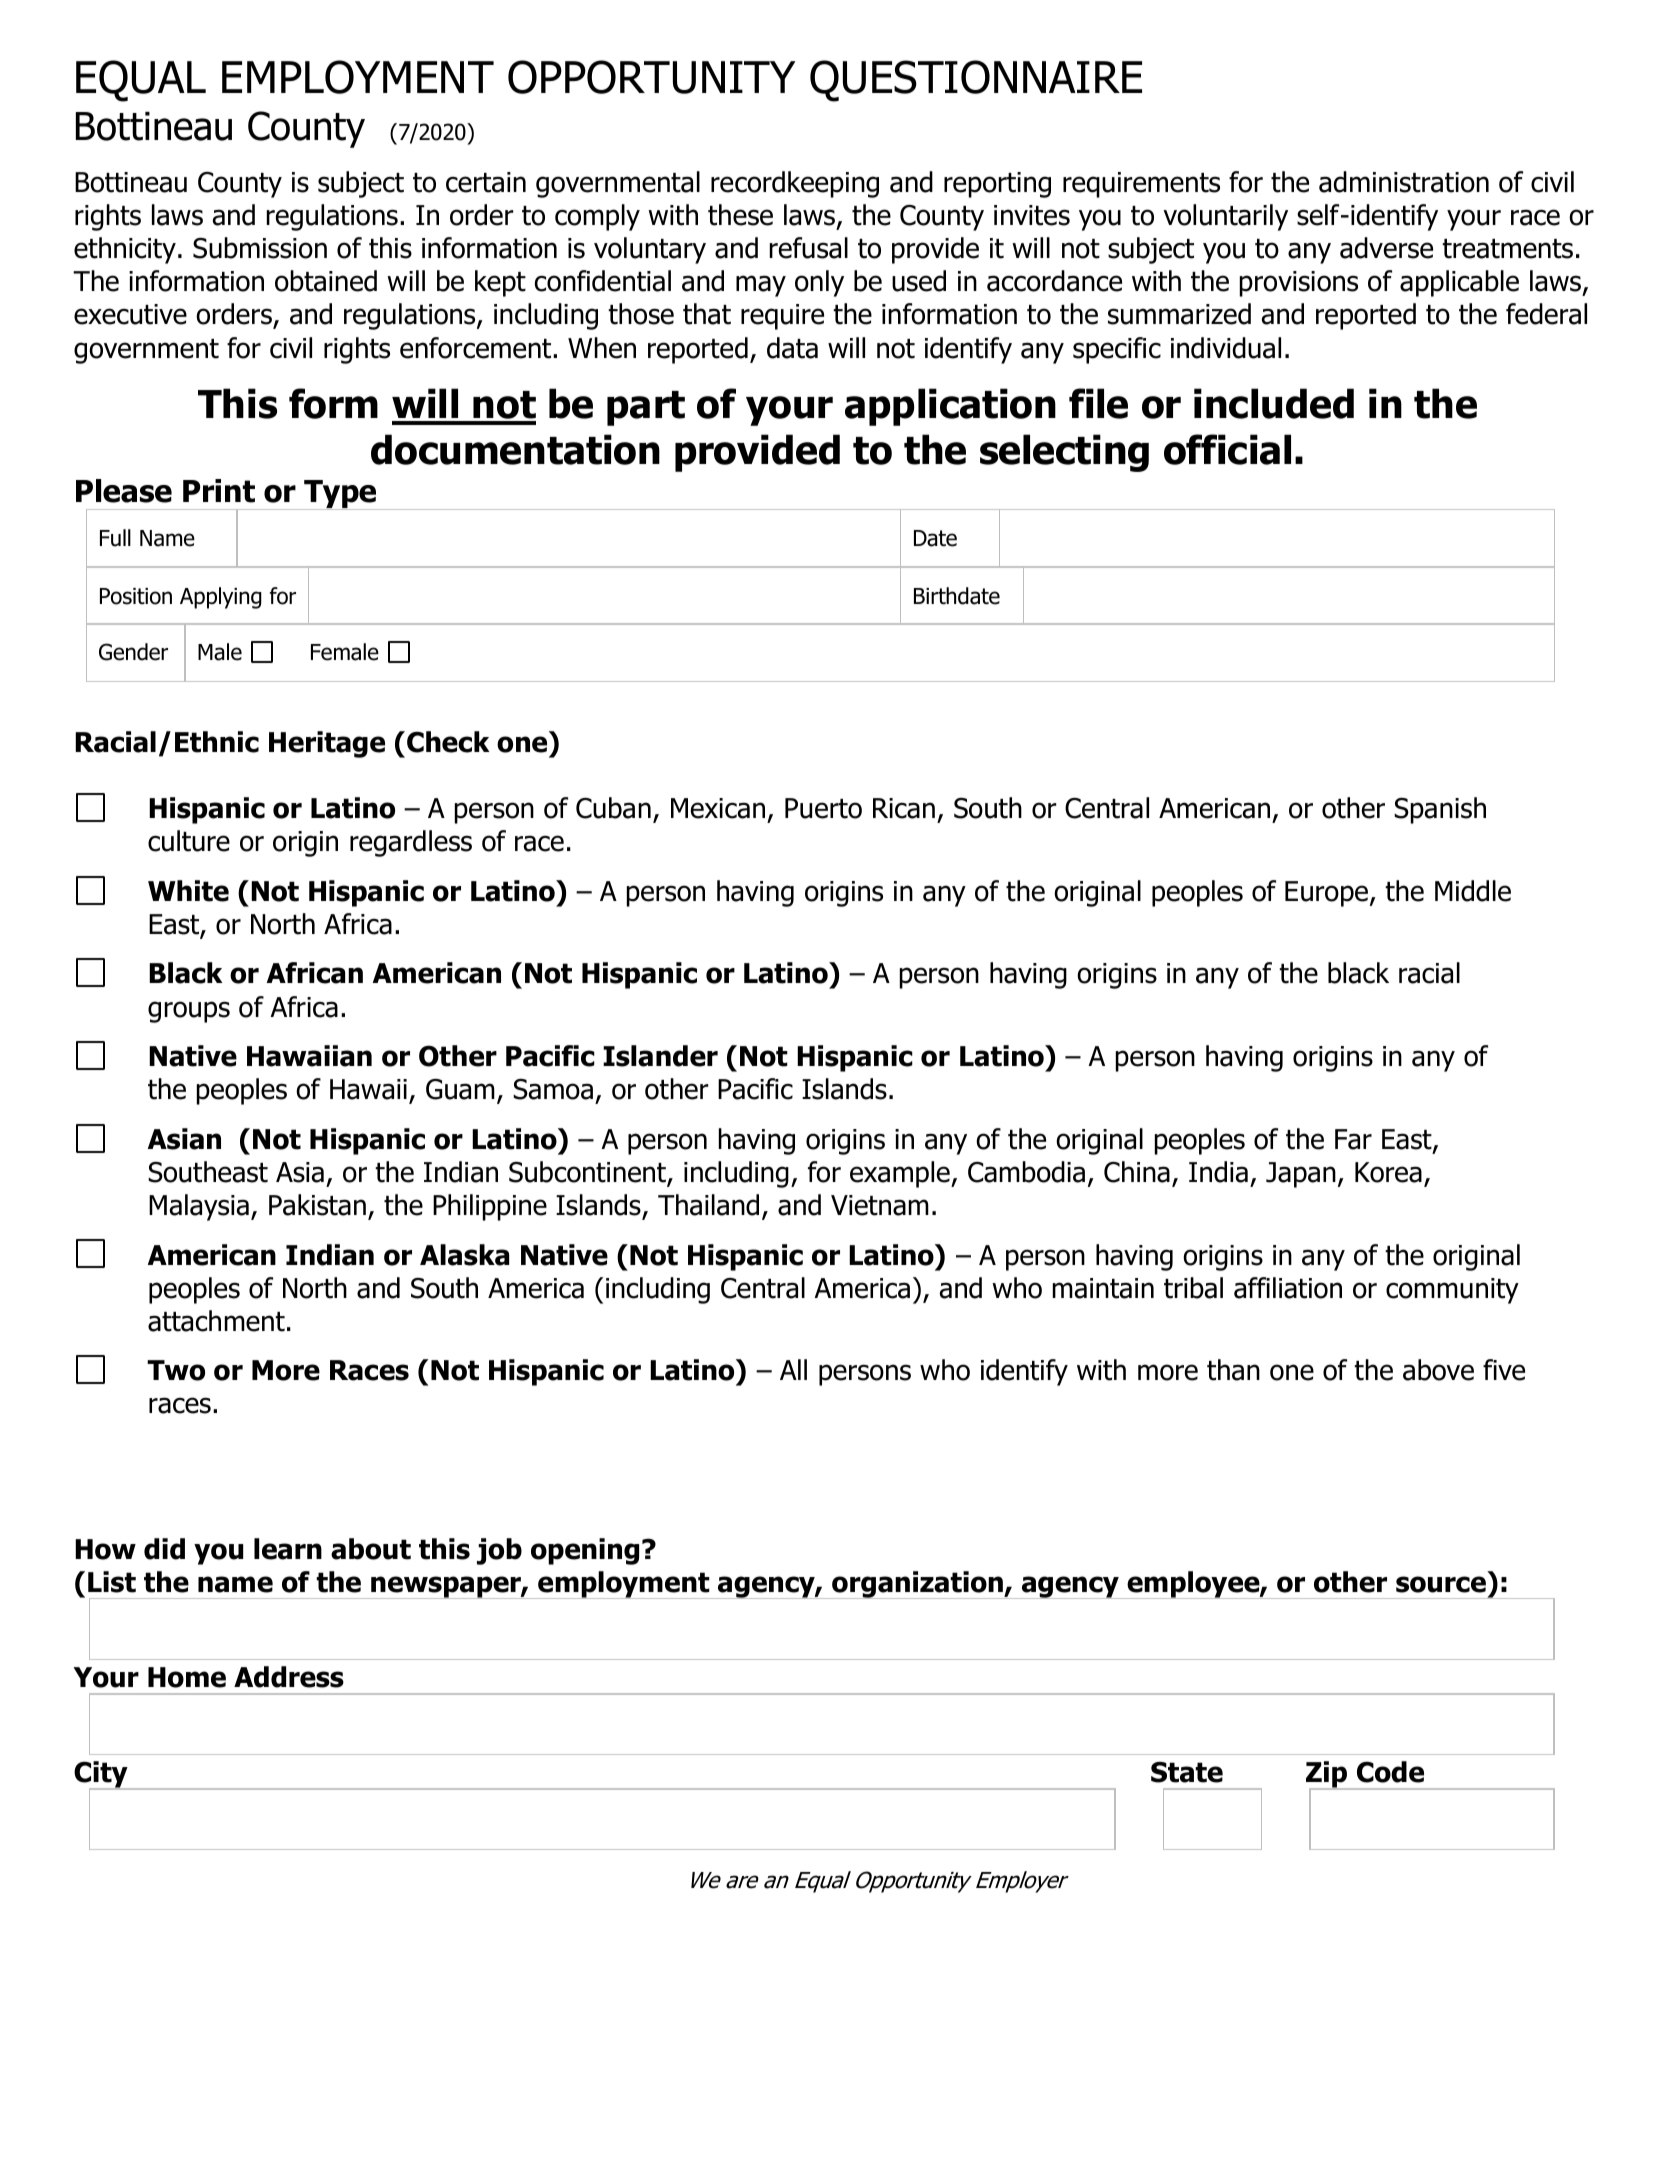 Image resolution: width=1677 pixels, height=2170 pixels. I want to click on All, so click(793, 1369).
